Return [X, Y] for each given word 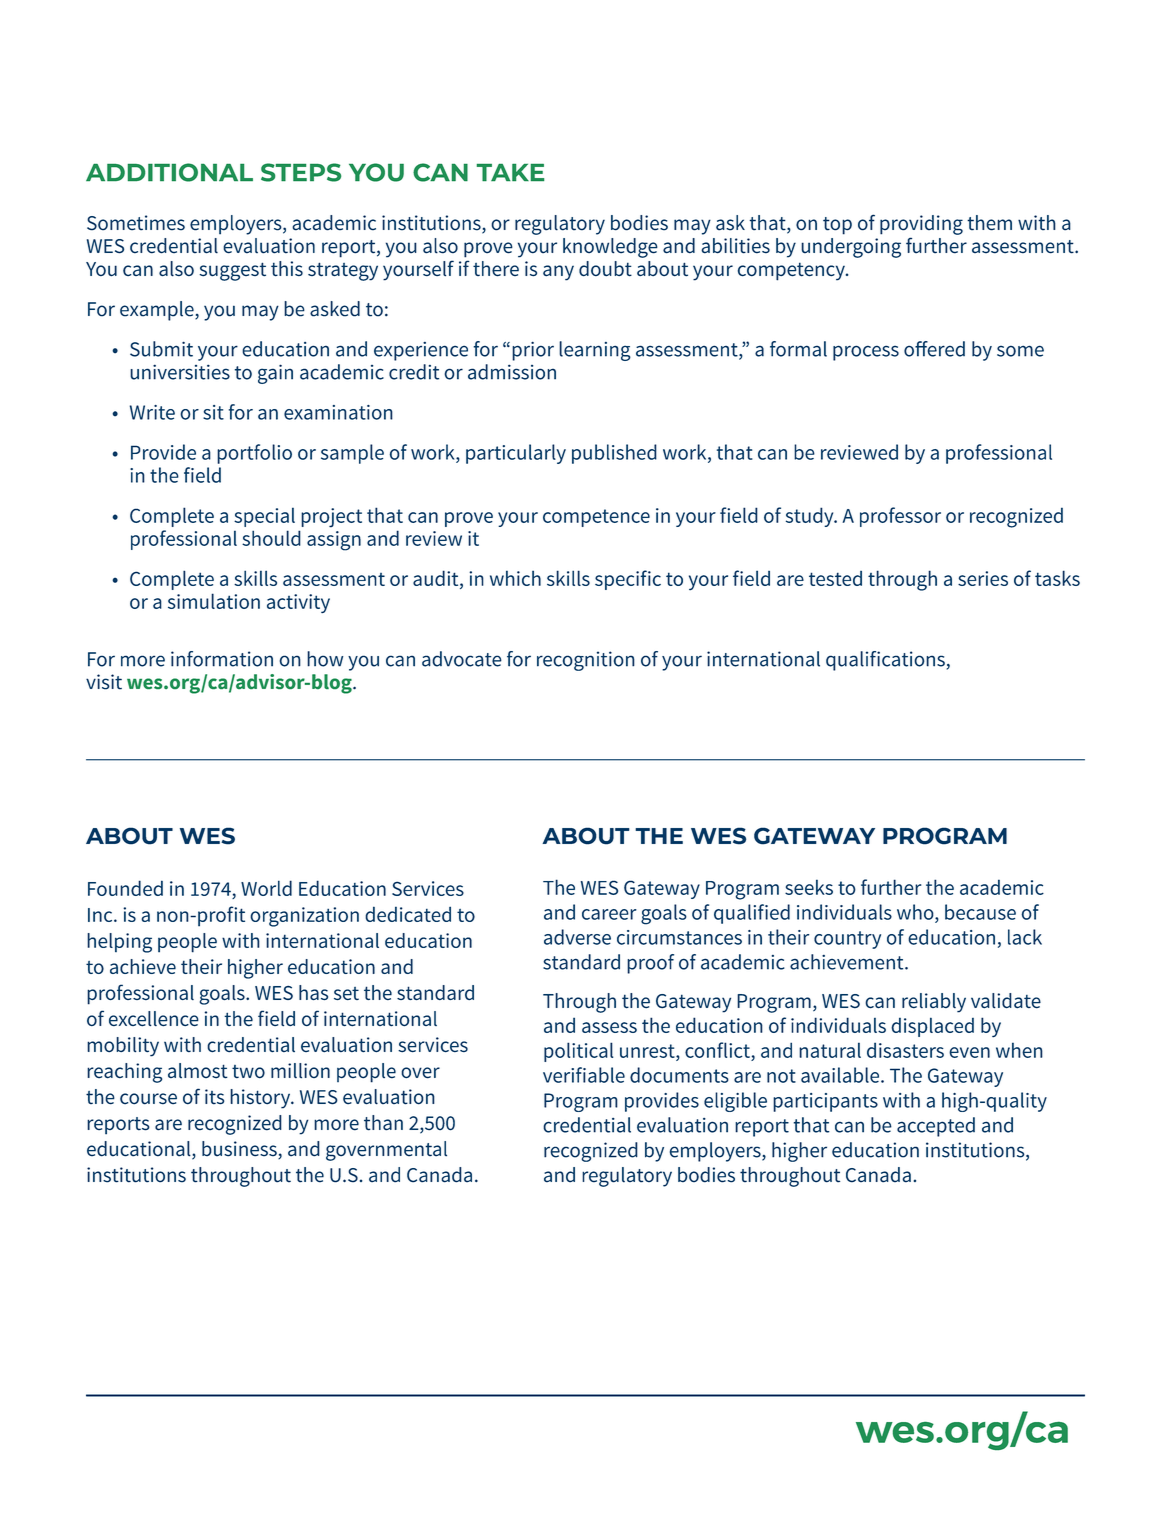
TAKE [510, 172]
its [214, 1097]
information [222, 659]
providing [921, 225]
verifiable [584, 1075]
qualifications [886, 661]
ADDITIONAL [169, 172]
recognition [586, 661]
